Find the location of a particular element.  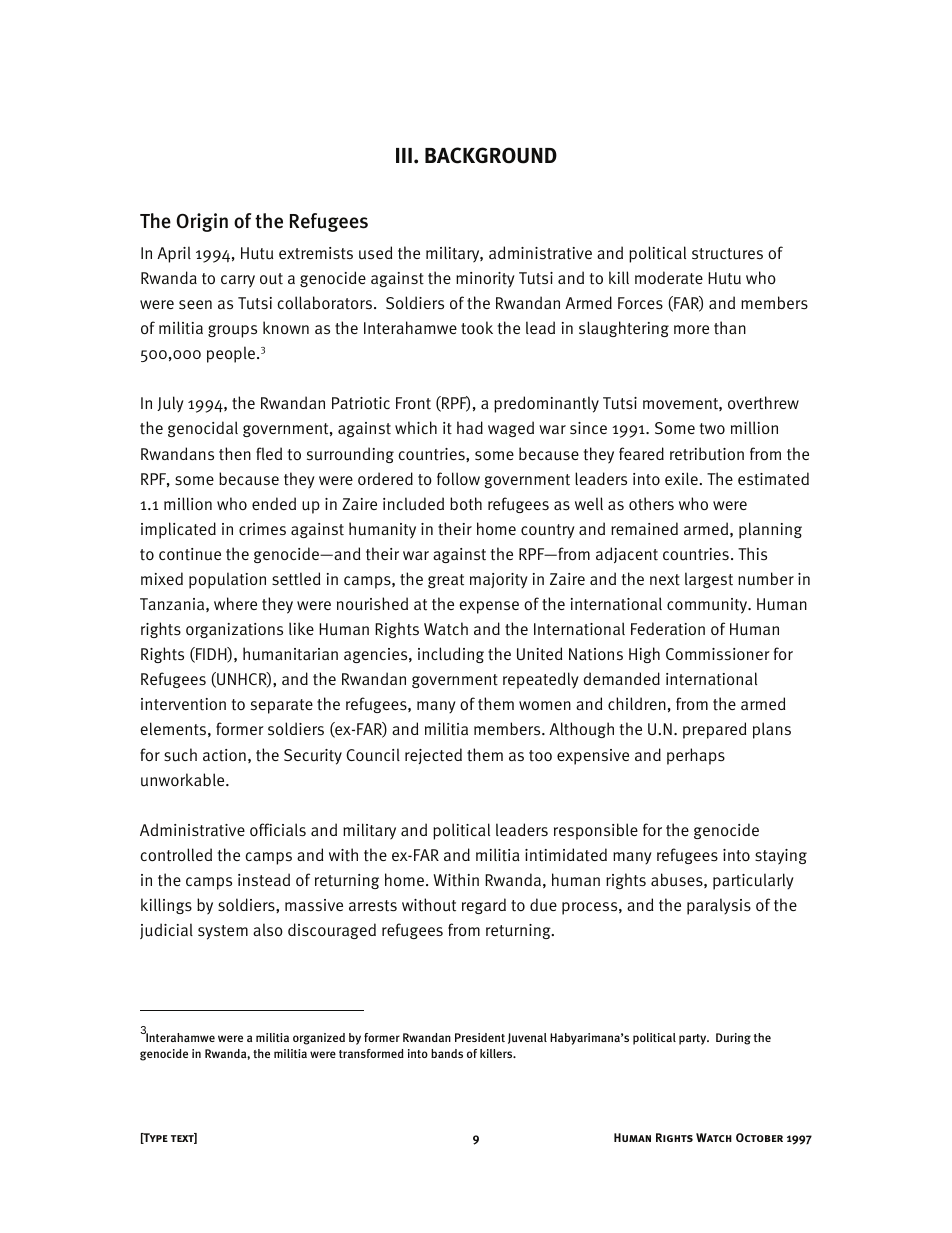

had is located at coordinates (470, 427).
